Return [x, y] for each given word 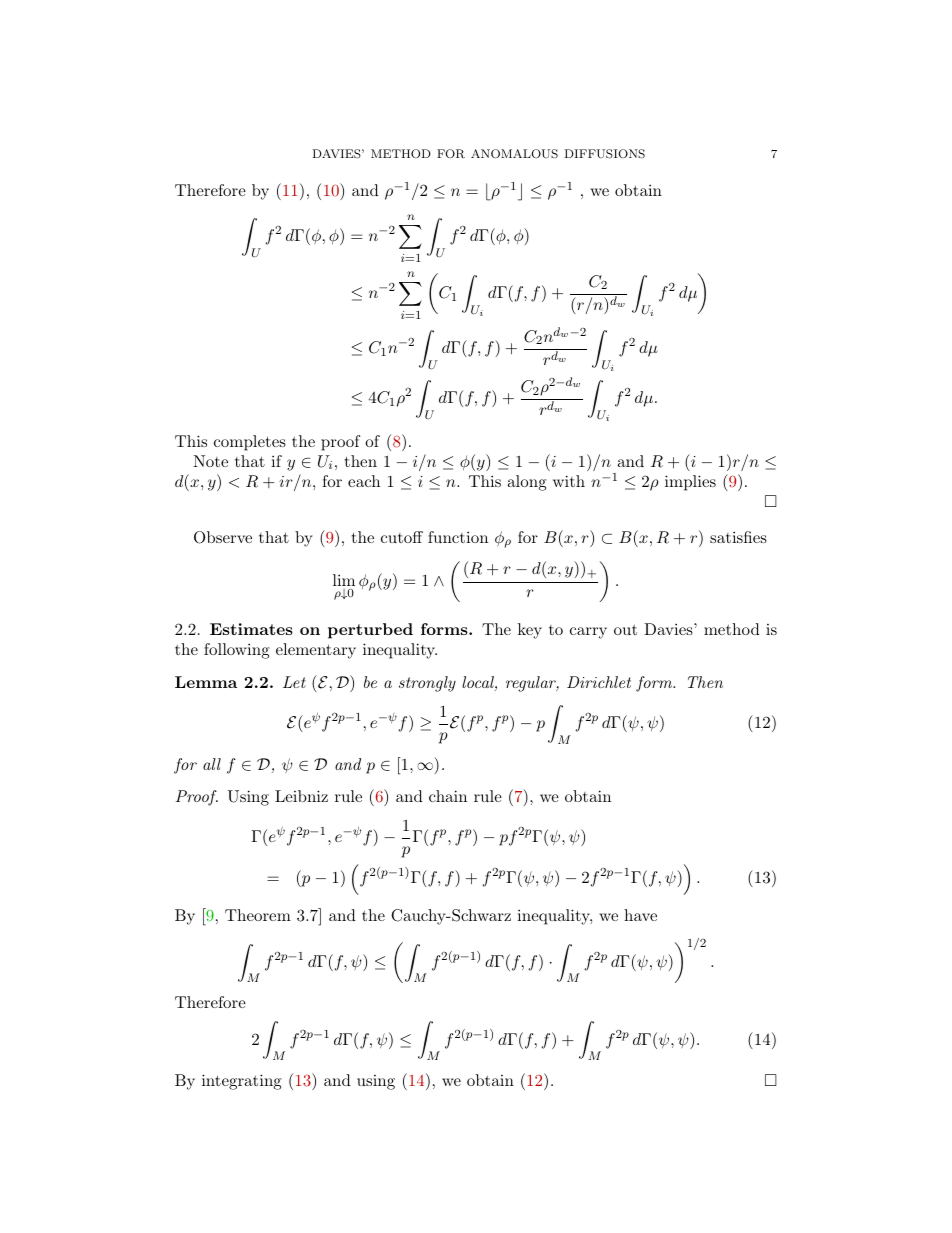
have [640, 915]
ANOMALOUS [514, 154]
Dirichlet [599, 682]
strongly [427, 684]
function [458, 537]
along [527, 483]
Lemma [206, 682]
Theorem [258, 915]
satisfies [738, 537]
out [625, 630]
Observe [223, 537]
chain [448, 796]
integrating [242, 1082]
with [569, 481]
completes [250, 443]
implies [690, 483]
